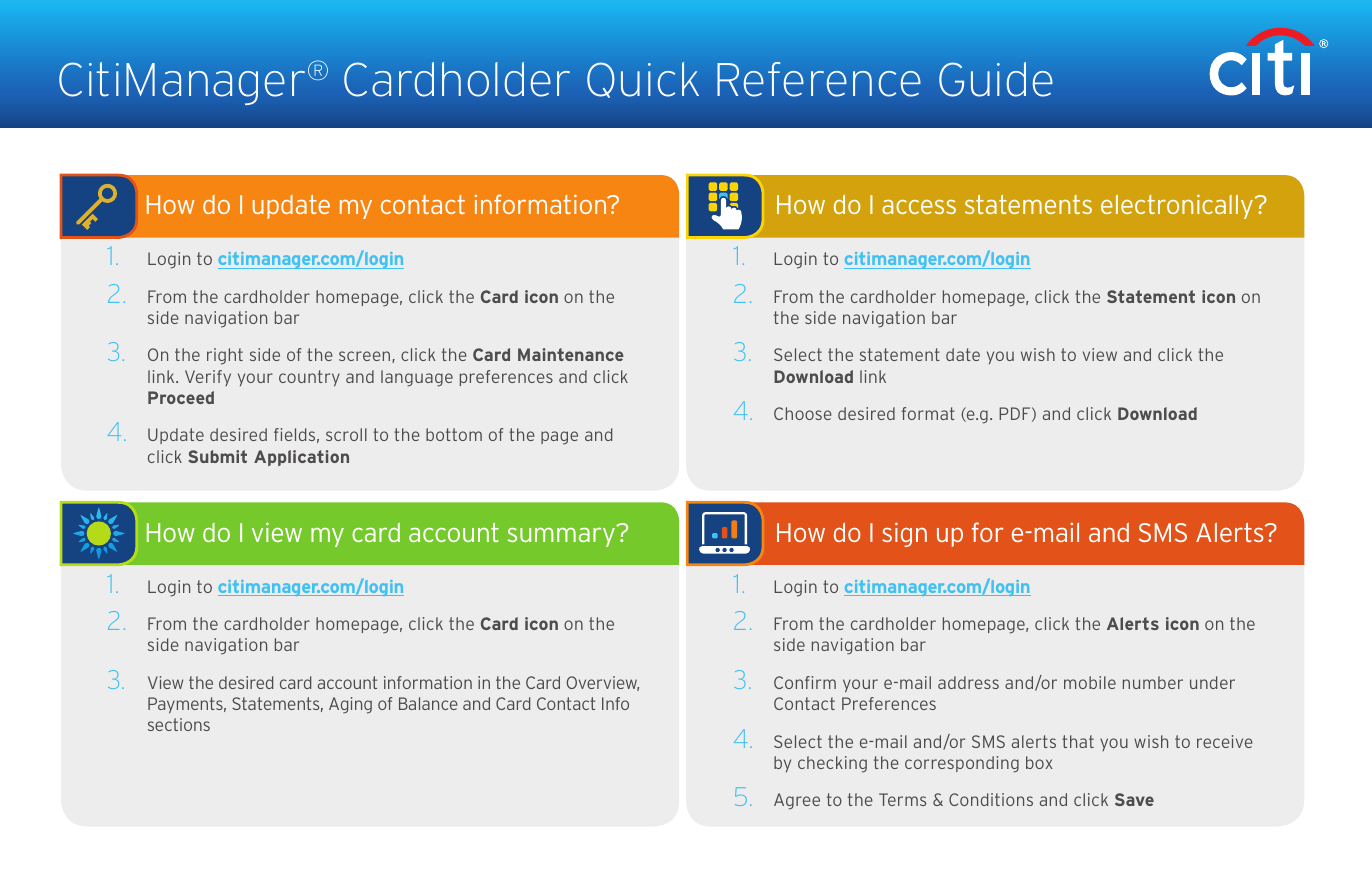  Describe the element at coordinates (561, 537) in the document. I see `summary` at that location.
